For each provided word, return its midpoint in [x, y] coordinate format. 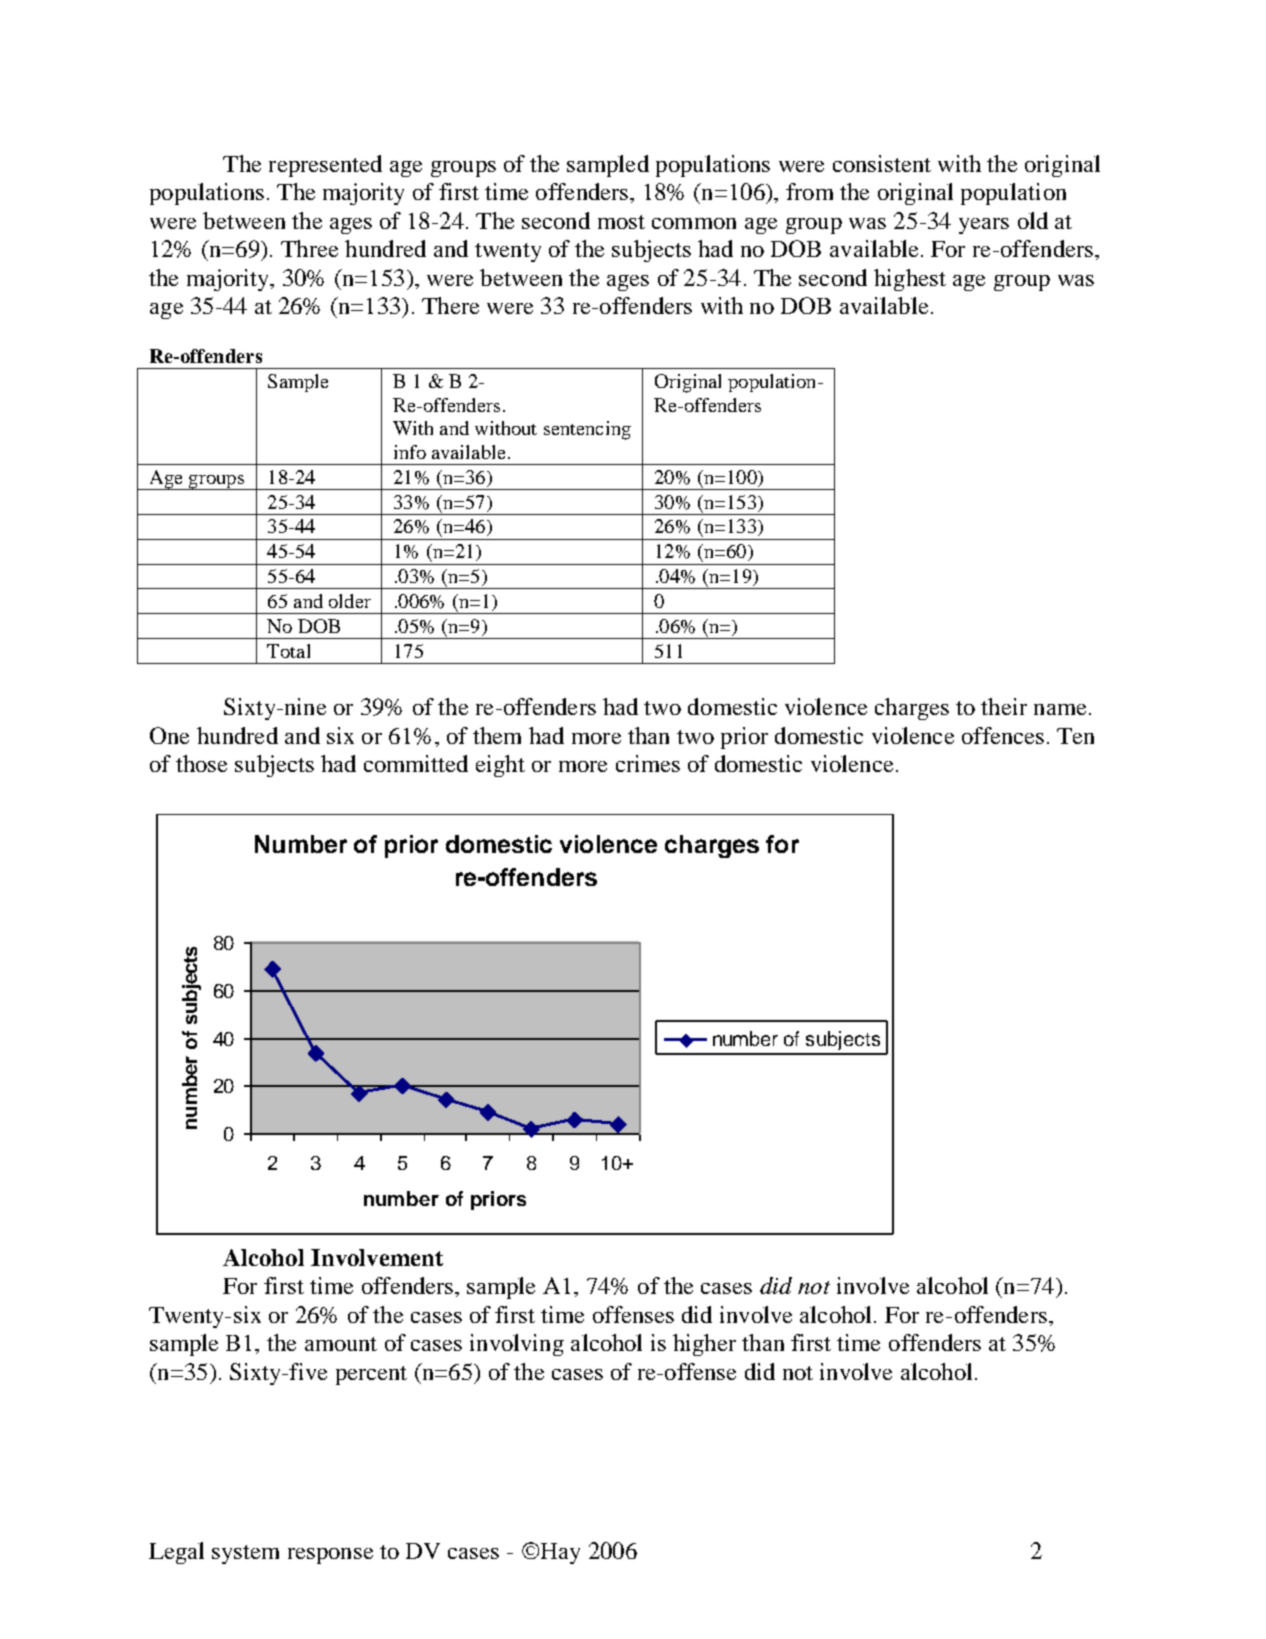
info [410, 452]
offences [1003, 735]
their [1004, 706]
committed [416, 763]
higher [704, 1345]
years [984, 226]
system [245, 1554]
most [621, 222]
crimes [648, 763]
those [201, 763]
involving [517, 1345]
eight [500, 766]
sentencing [587, 430]
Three [309, 248]
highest [910, 280]
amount [341, 1344]
